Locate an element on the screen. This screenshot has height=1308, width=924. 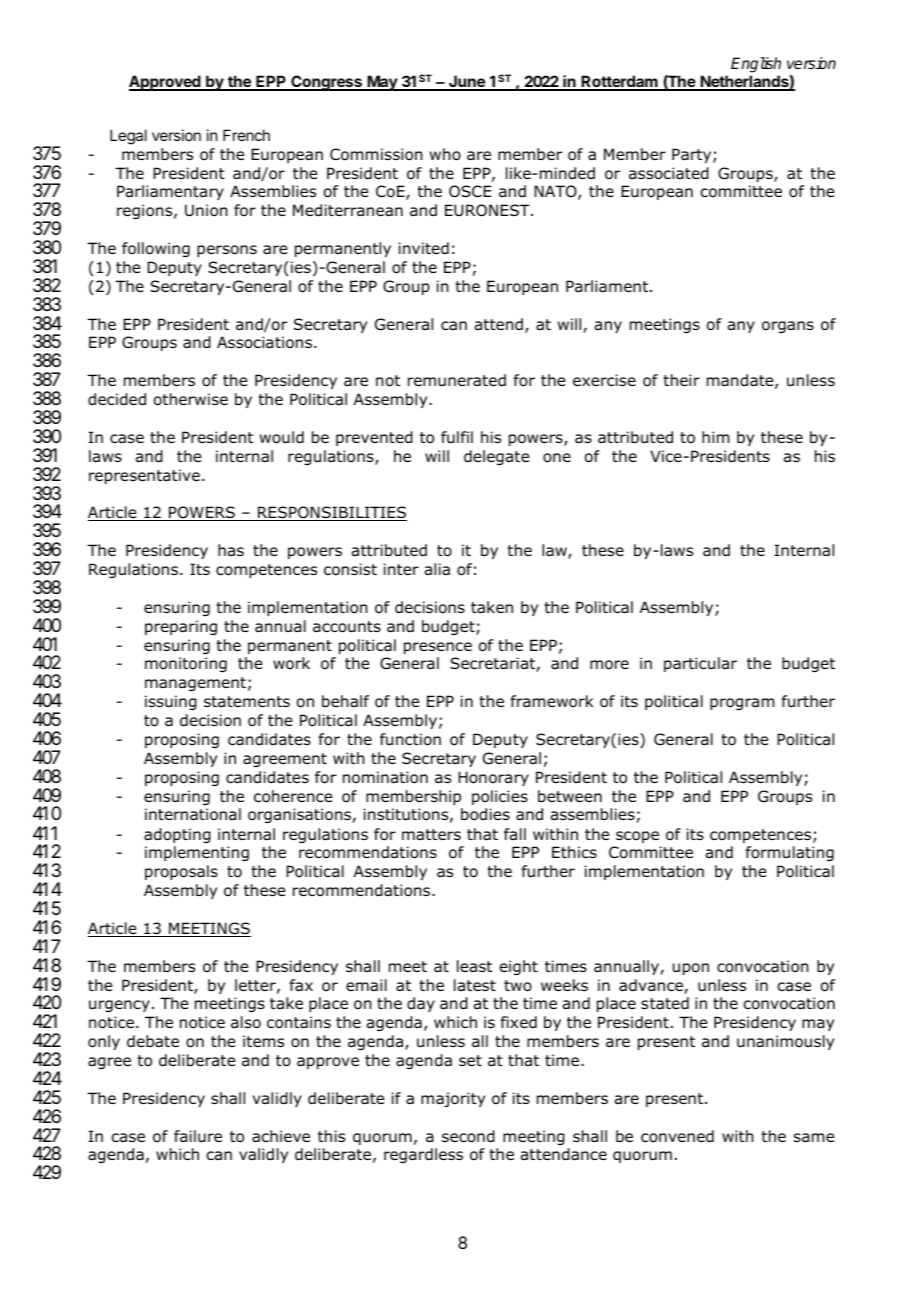
failure is located at coordinates (198, 1136).
